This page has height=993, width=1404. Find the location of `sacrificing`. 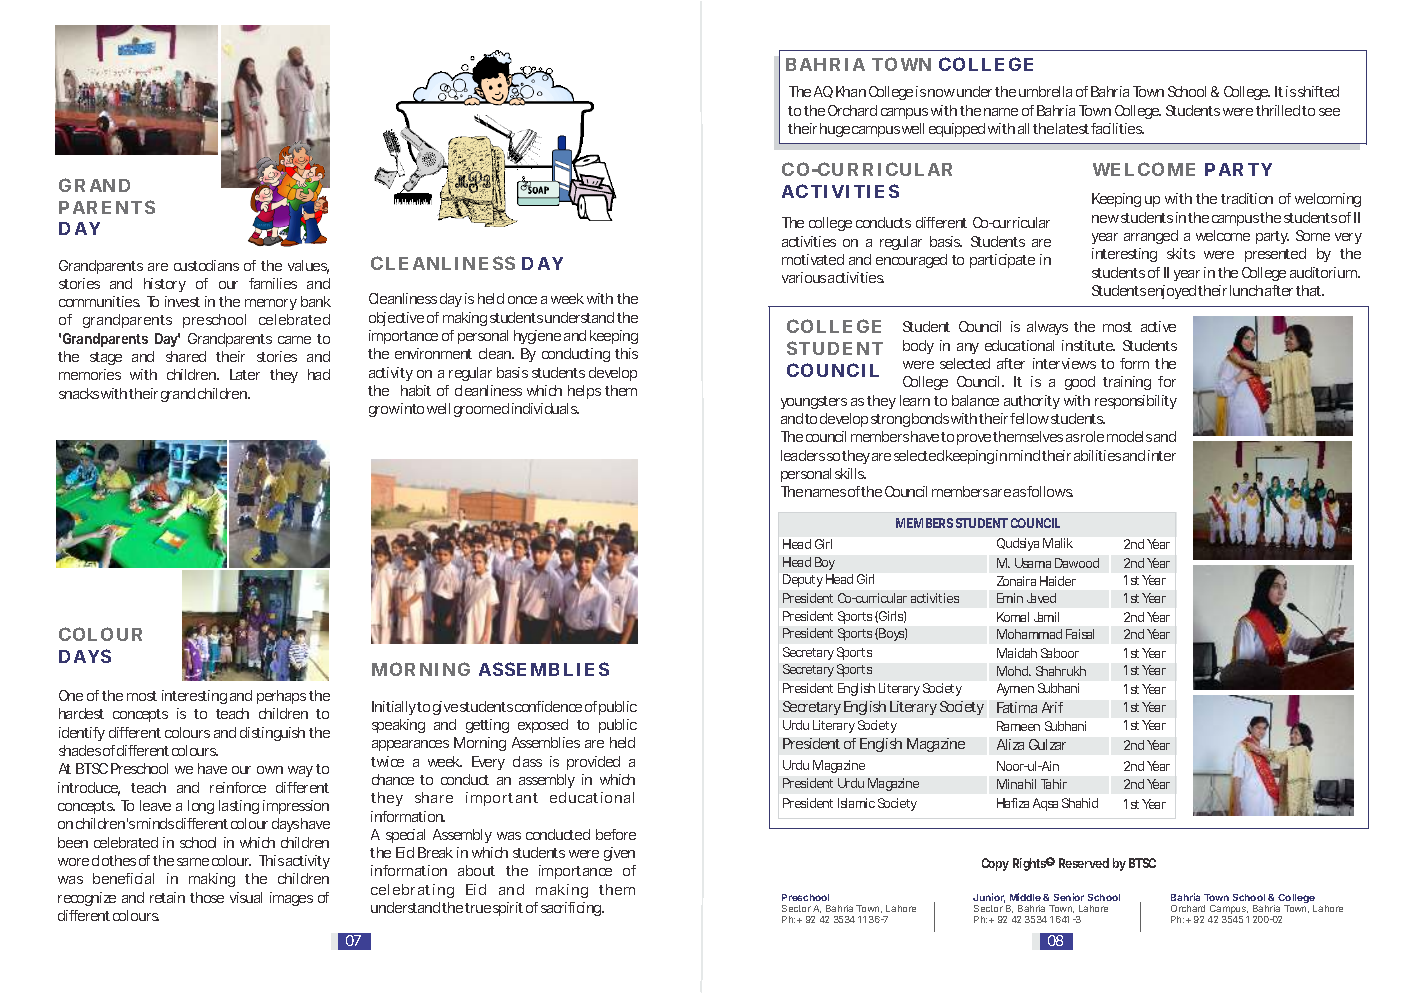

sacrificing is located at coordinates (572, 909).
